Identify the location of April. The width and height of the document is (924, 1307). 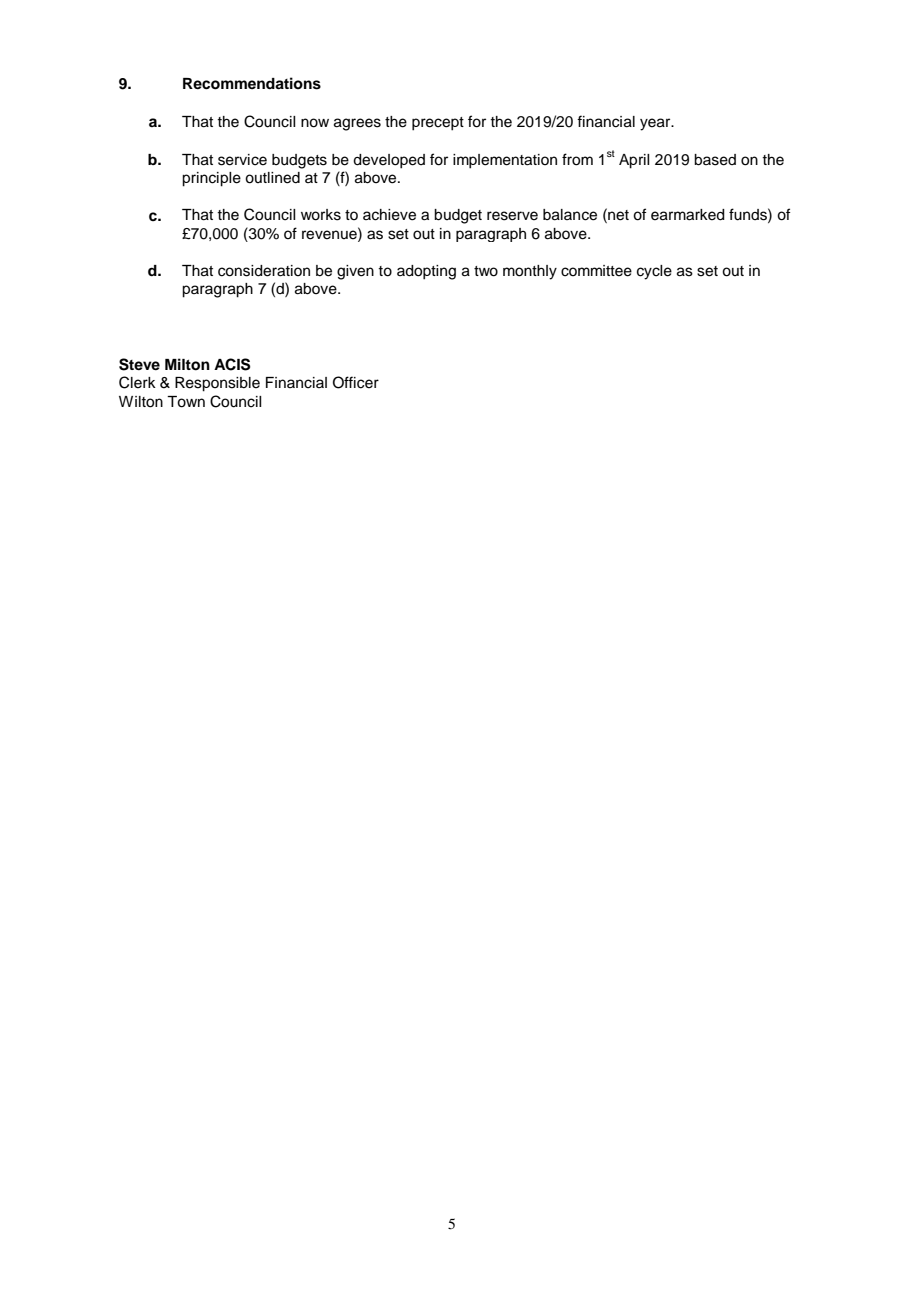
(634, 161).
